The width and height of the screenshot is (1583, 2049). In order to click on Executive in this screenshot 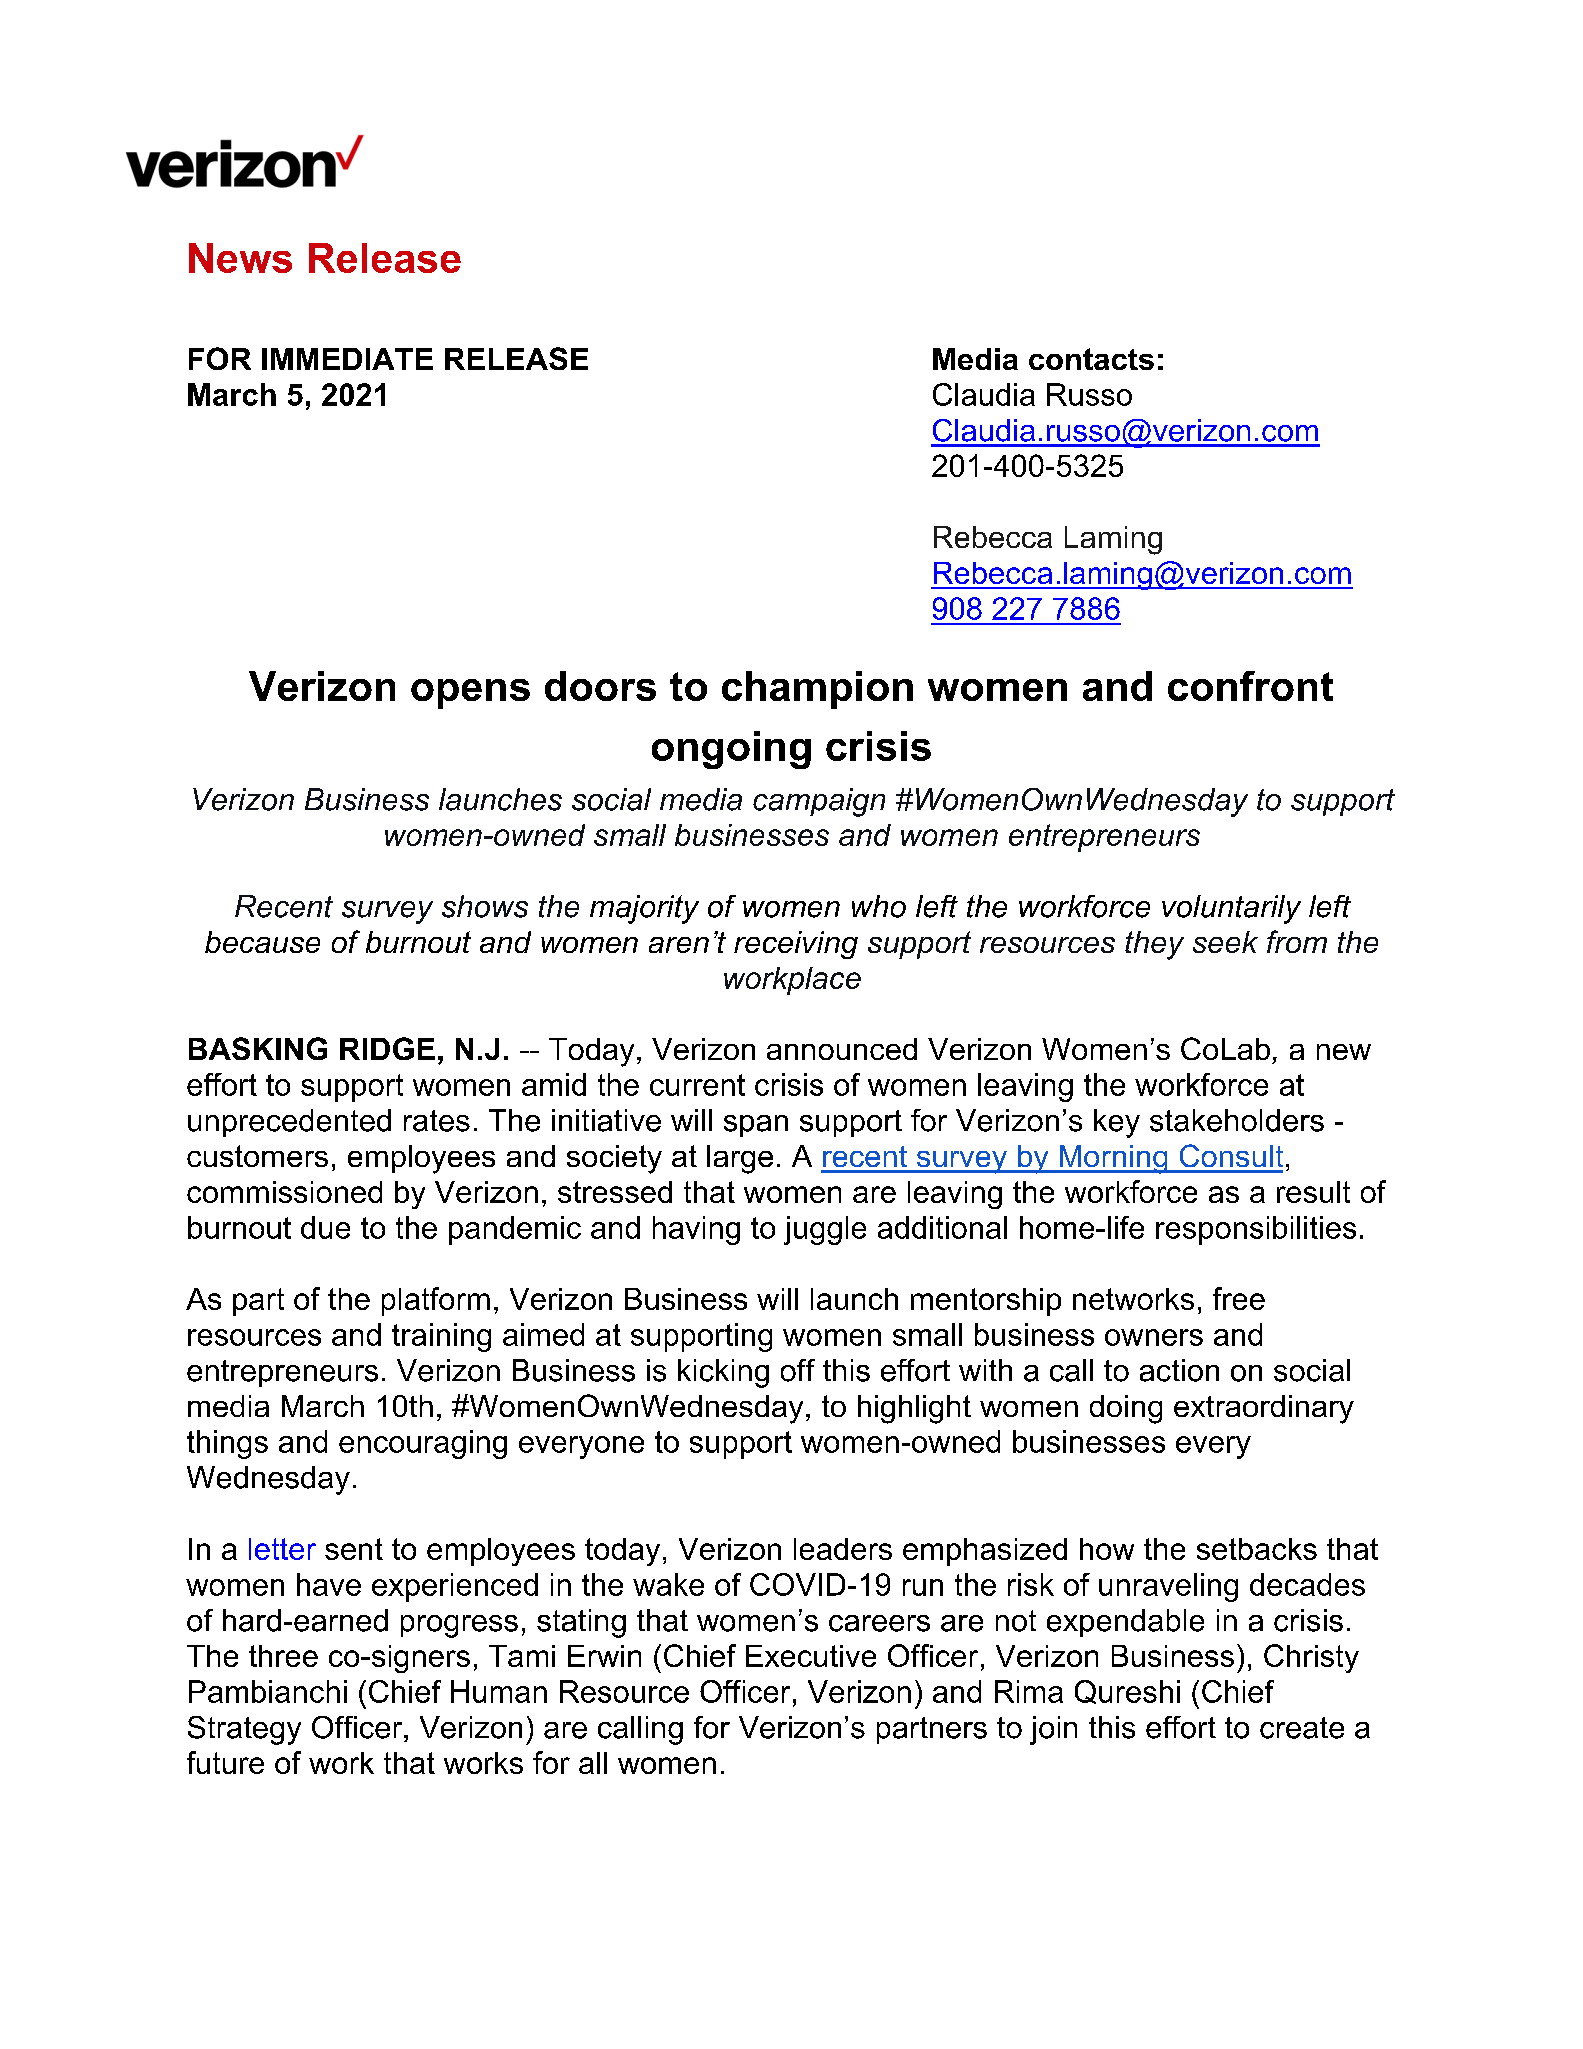, I will do `click(811, 1656)`.
